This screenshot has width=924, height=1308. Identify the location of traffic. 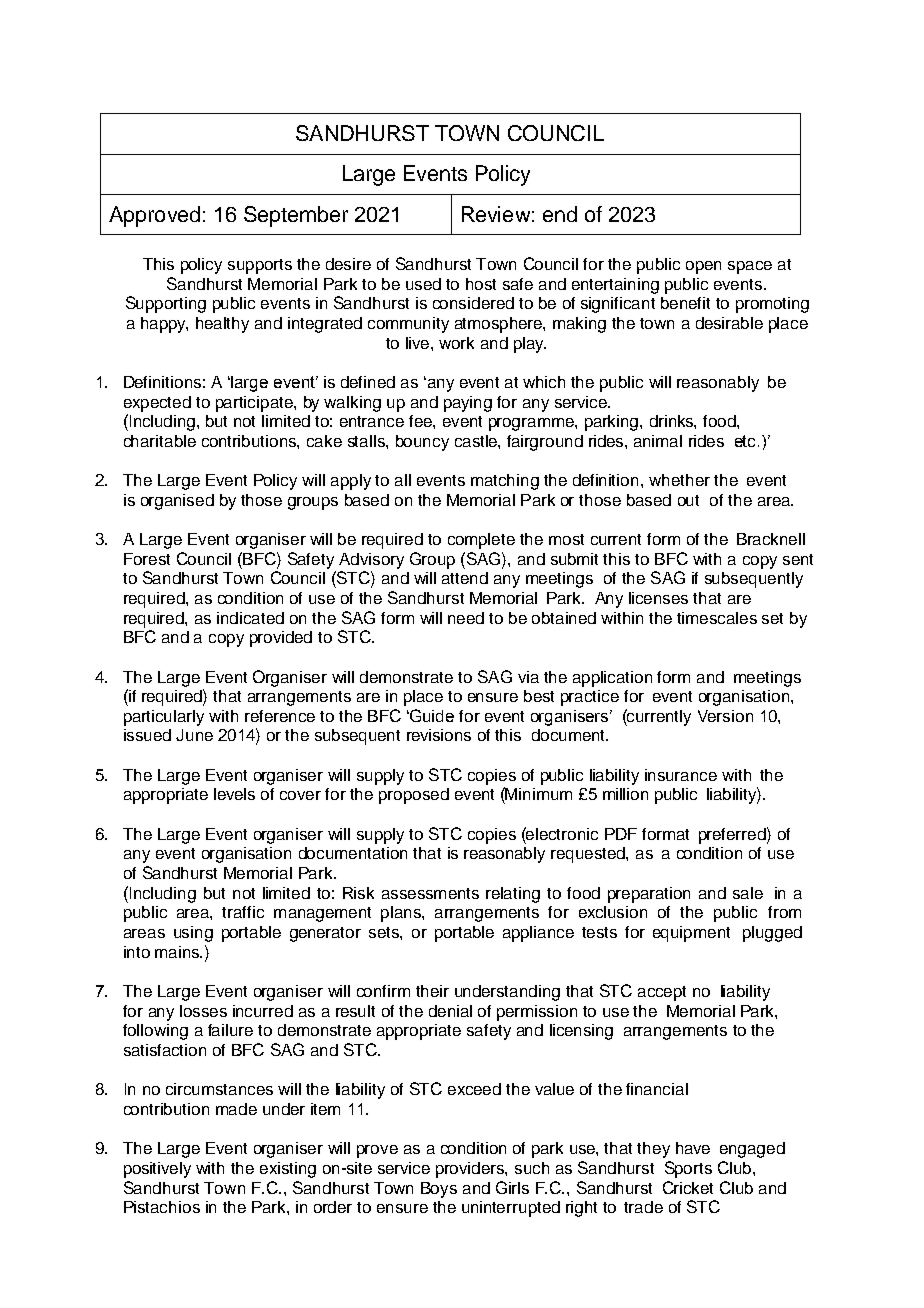
(243, 912).
